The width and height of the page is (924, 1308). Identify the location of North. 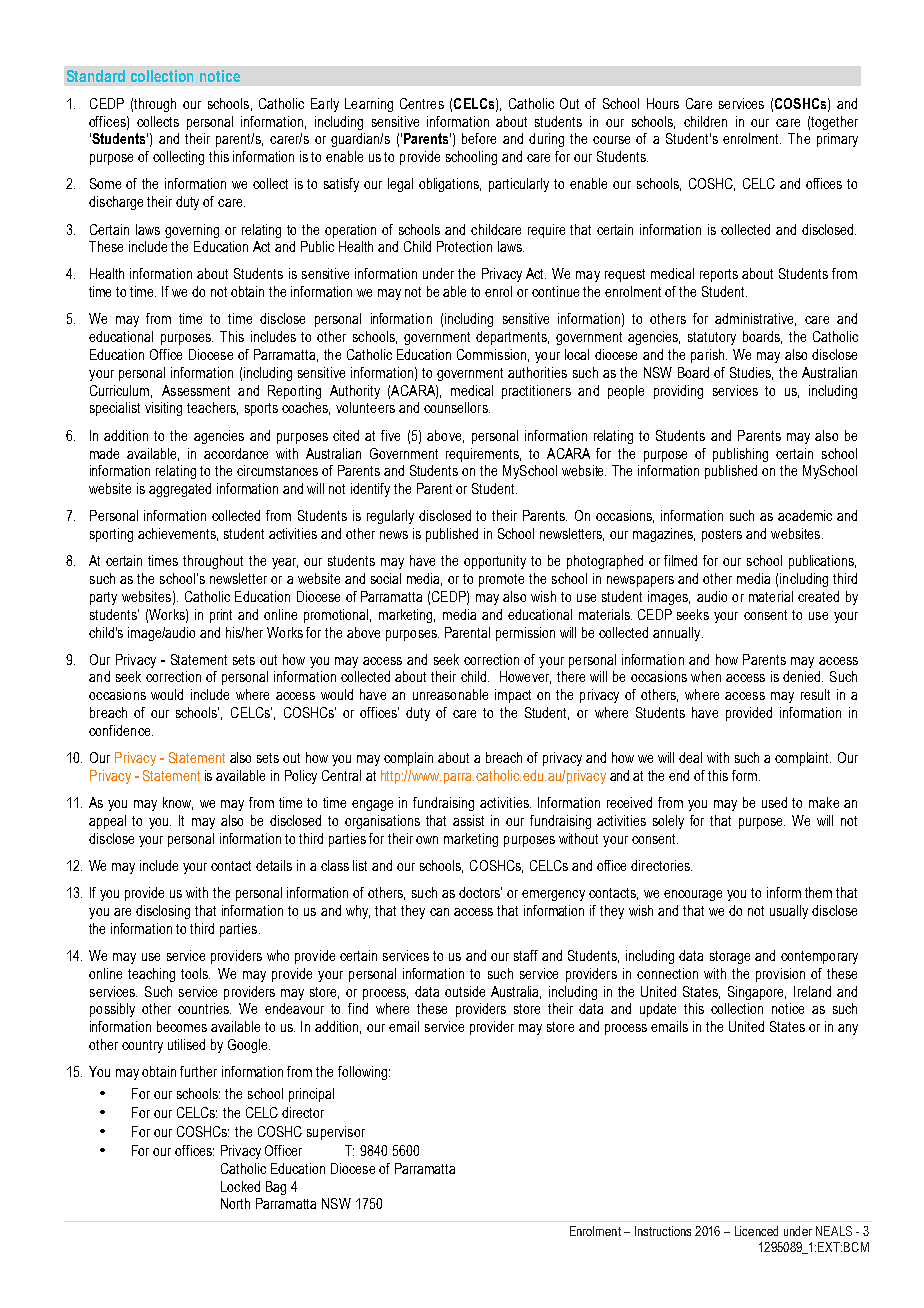
(235, 1203).
